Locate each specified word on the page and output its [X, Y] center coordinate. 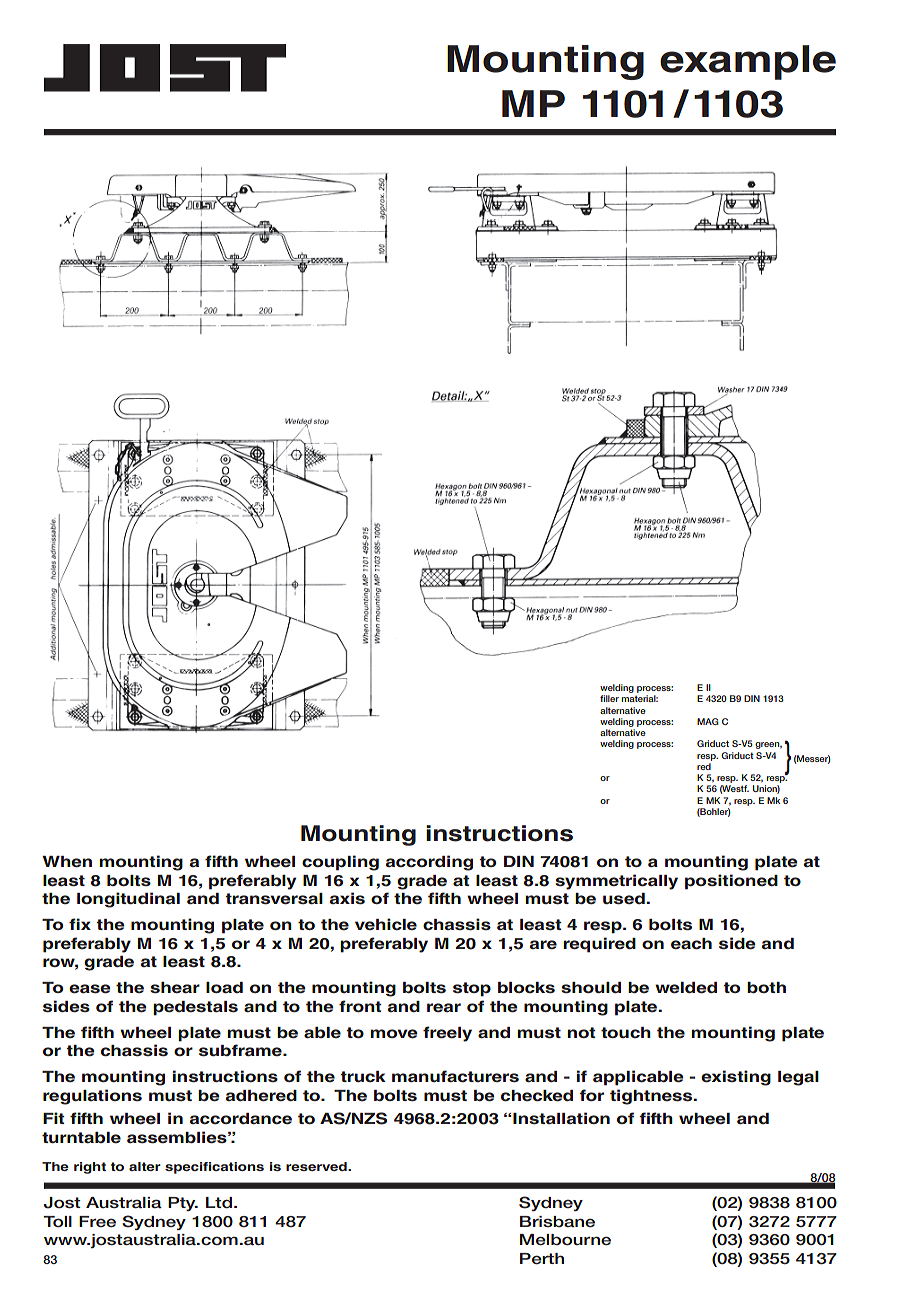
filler [609, 698]
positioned [731, 882]
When [67, 862]
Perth [542, 1259]
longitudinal [128, 900]
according [429, 863]
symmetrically [616, 882]
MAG [708, 721]
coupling [340, 863]
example [748, 62]
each [691, 944]
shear [175, 988]
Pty [183, 1204]
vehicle [386, 924]
